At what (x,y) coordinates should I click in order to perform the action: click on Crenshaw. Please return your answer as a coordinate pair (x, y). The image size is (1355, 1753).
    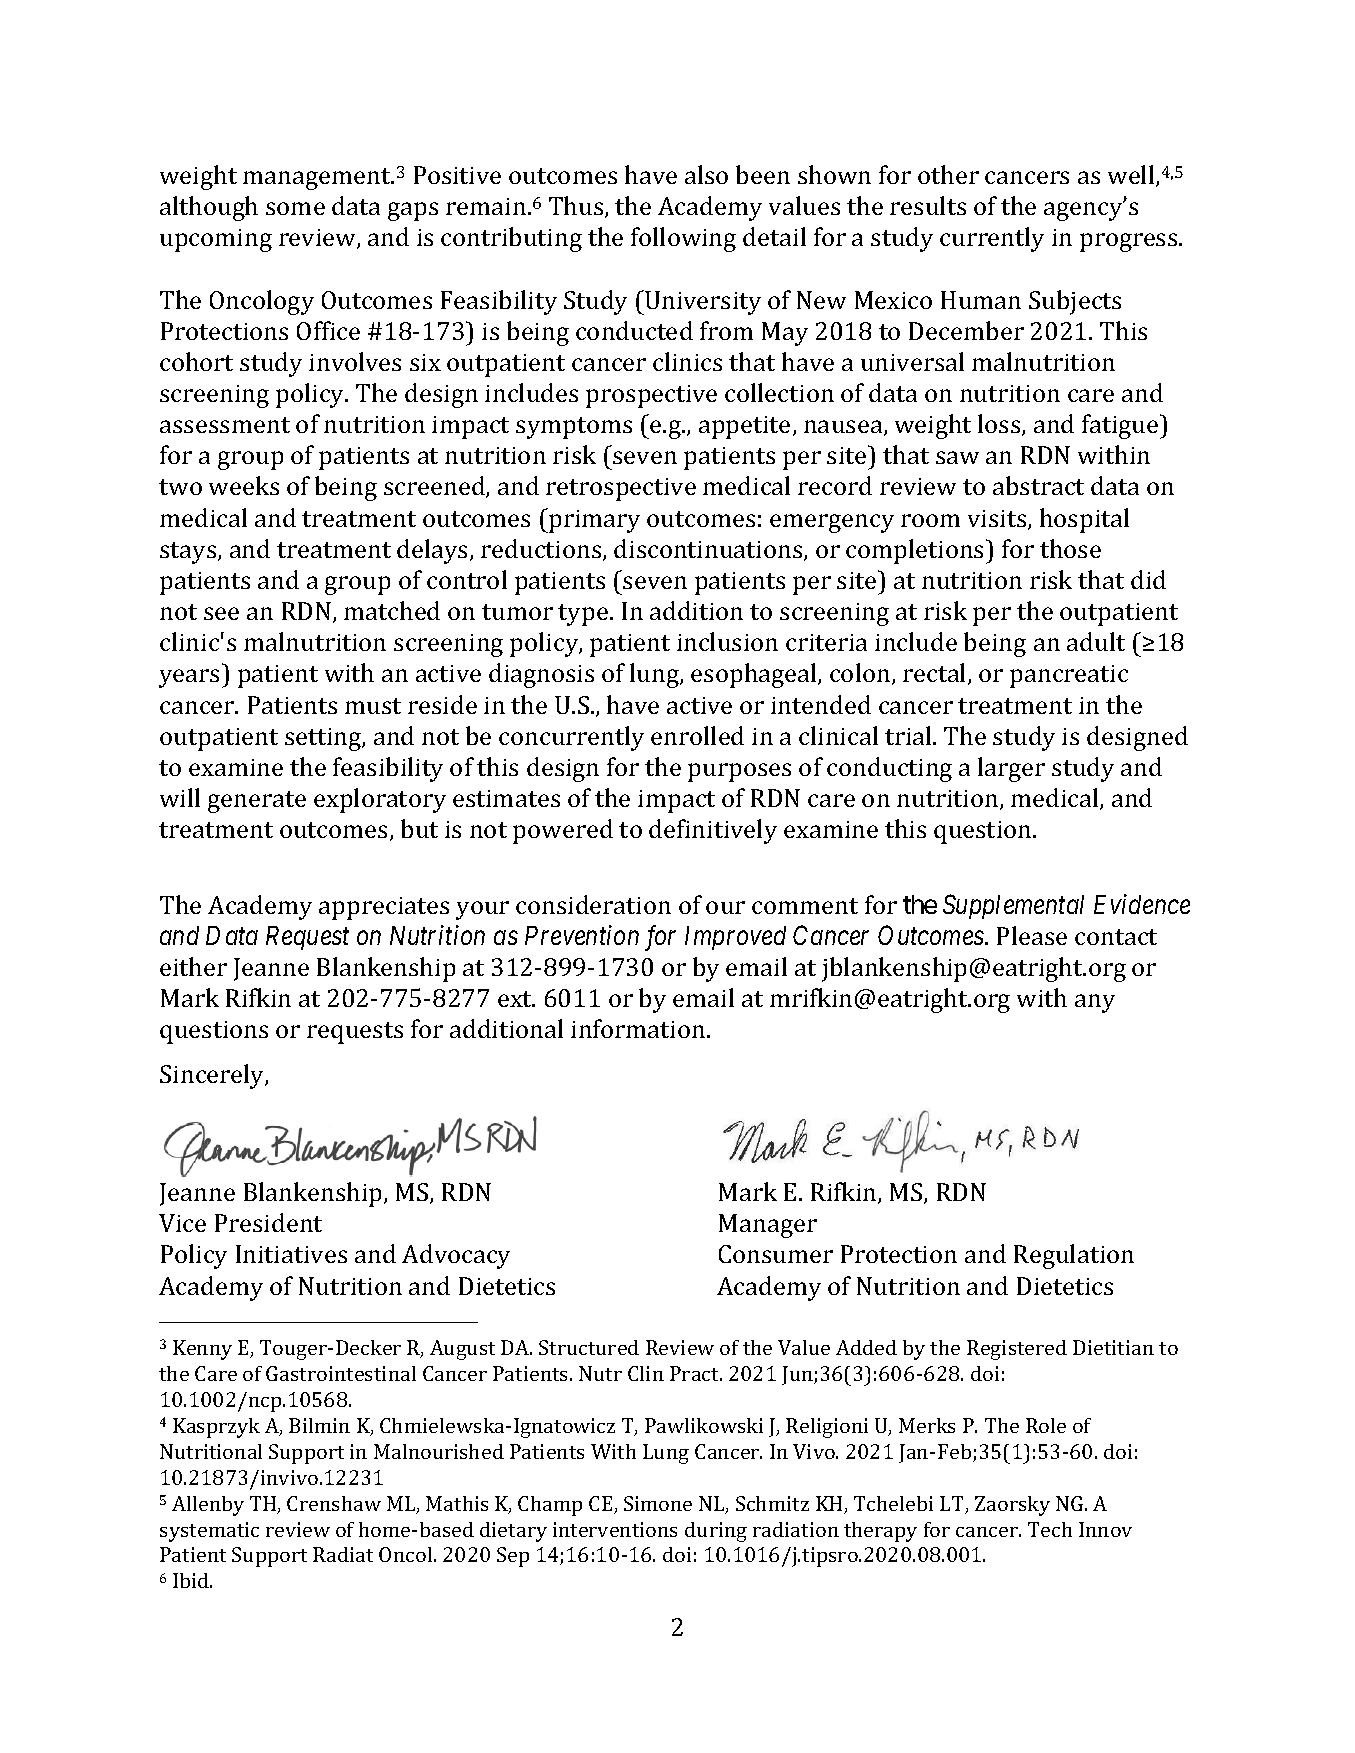
    Looking at the image, I should click on (334, 1503).
